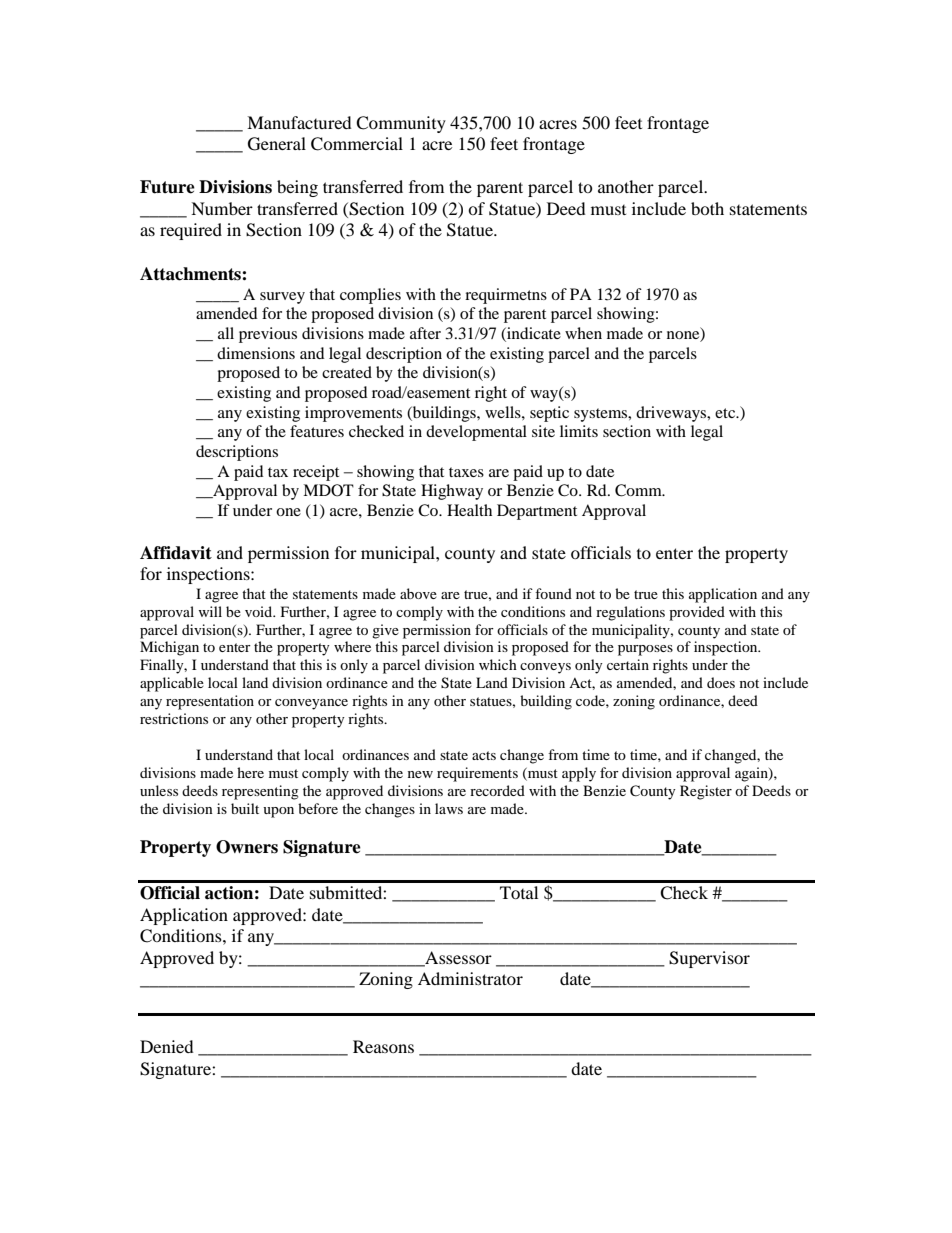  I want to click on General, so click(277, 144).
